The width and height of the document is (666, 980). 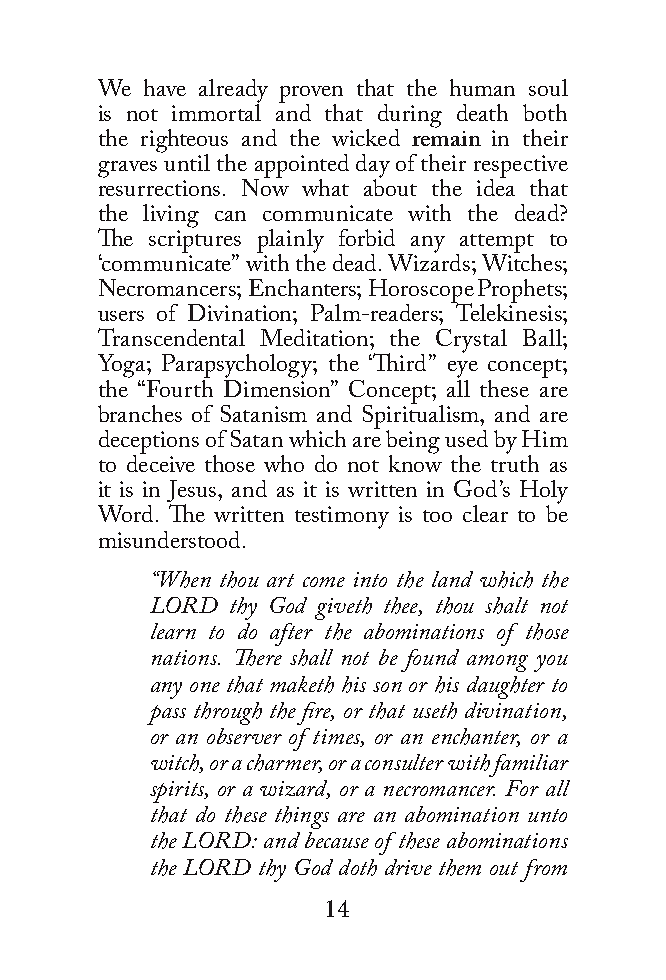 I want to click on have, so click(x=165, y=87).
